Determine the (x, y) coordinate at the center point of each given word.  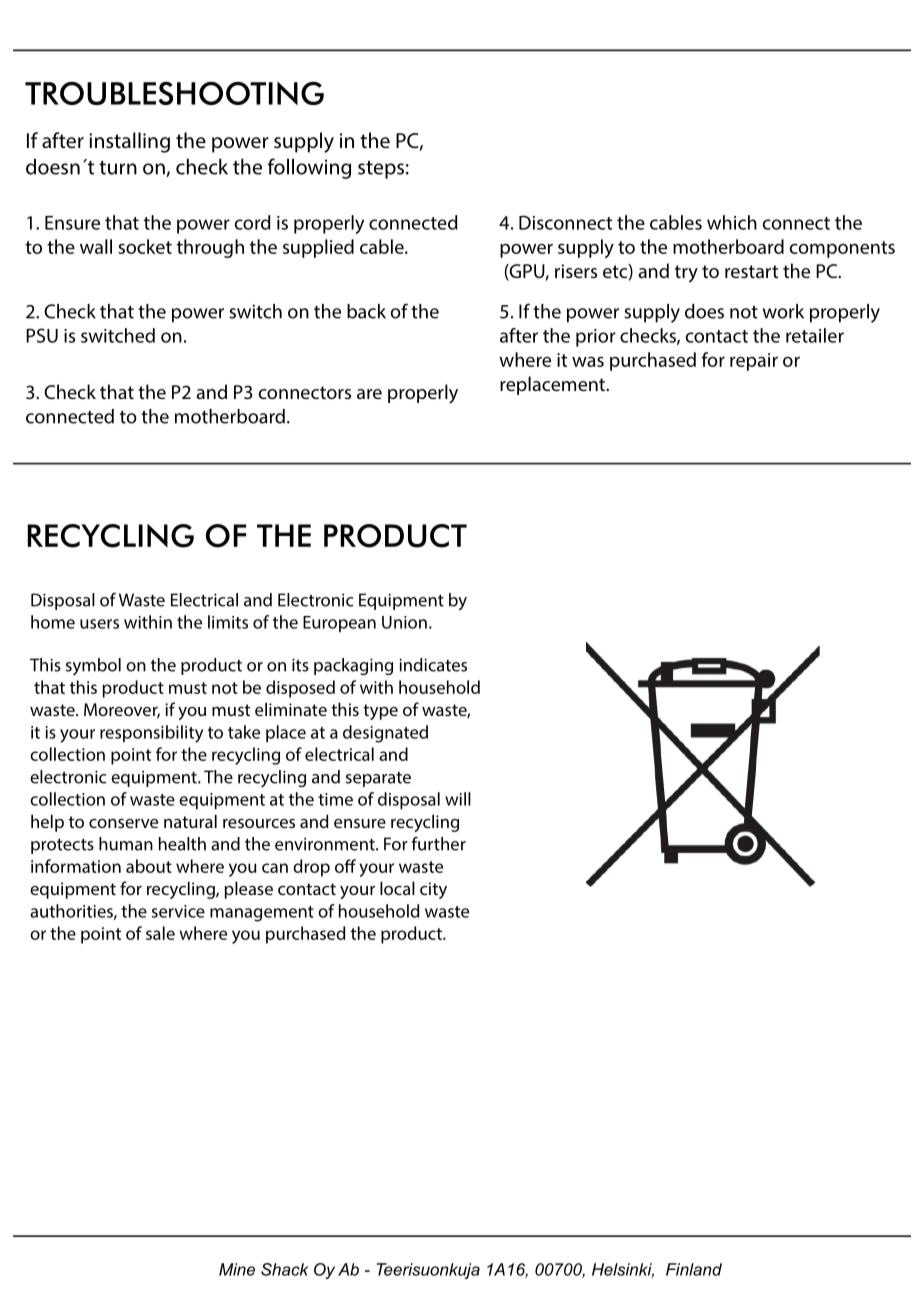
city (433, 890)
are (369, 394)
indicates (433, 665)
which (732, 222)
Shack (284, 1269)
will (458, 799)
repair (754, 362)
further (439, 844)
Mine (237, 1269)
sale (160, 933)
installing (129, 142)
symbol (93, 666)
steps (381, 170)
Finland (694, 1269)
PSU (42, 335)
